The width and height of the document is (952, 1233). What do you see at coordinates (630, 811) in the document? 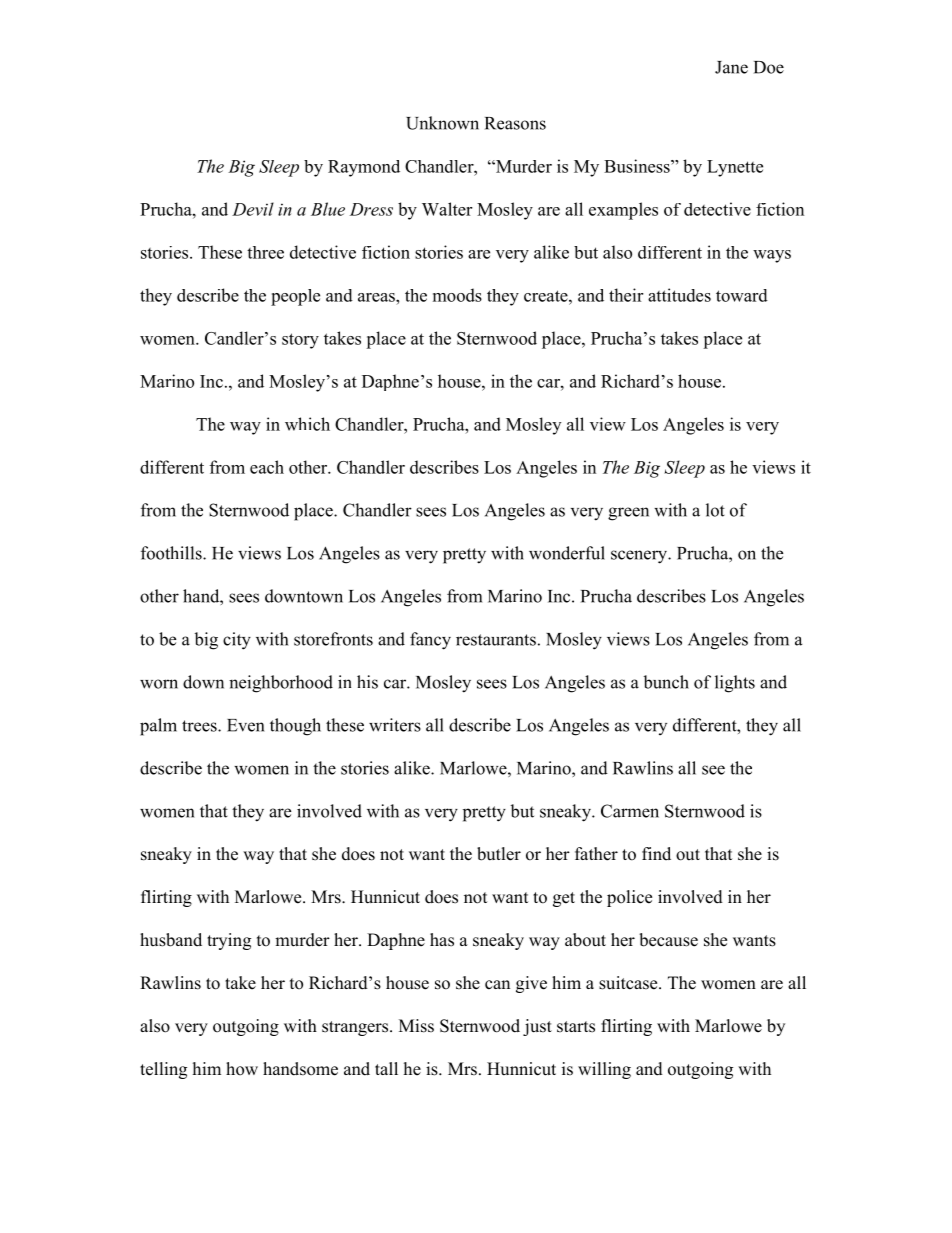
I see `Carmen` at bounding box center [630, 811].
